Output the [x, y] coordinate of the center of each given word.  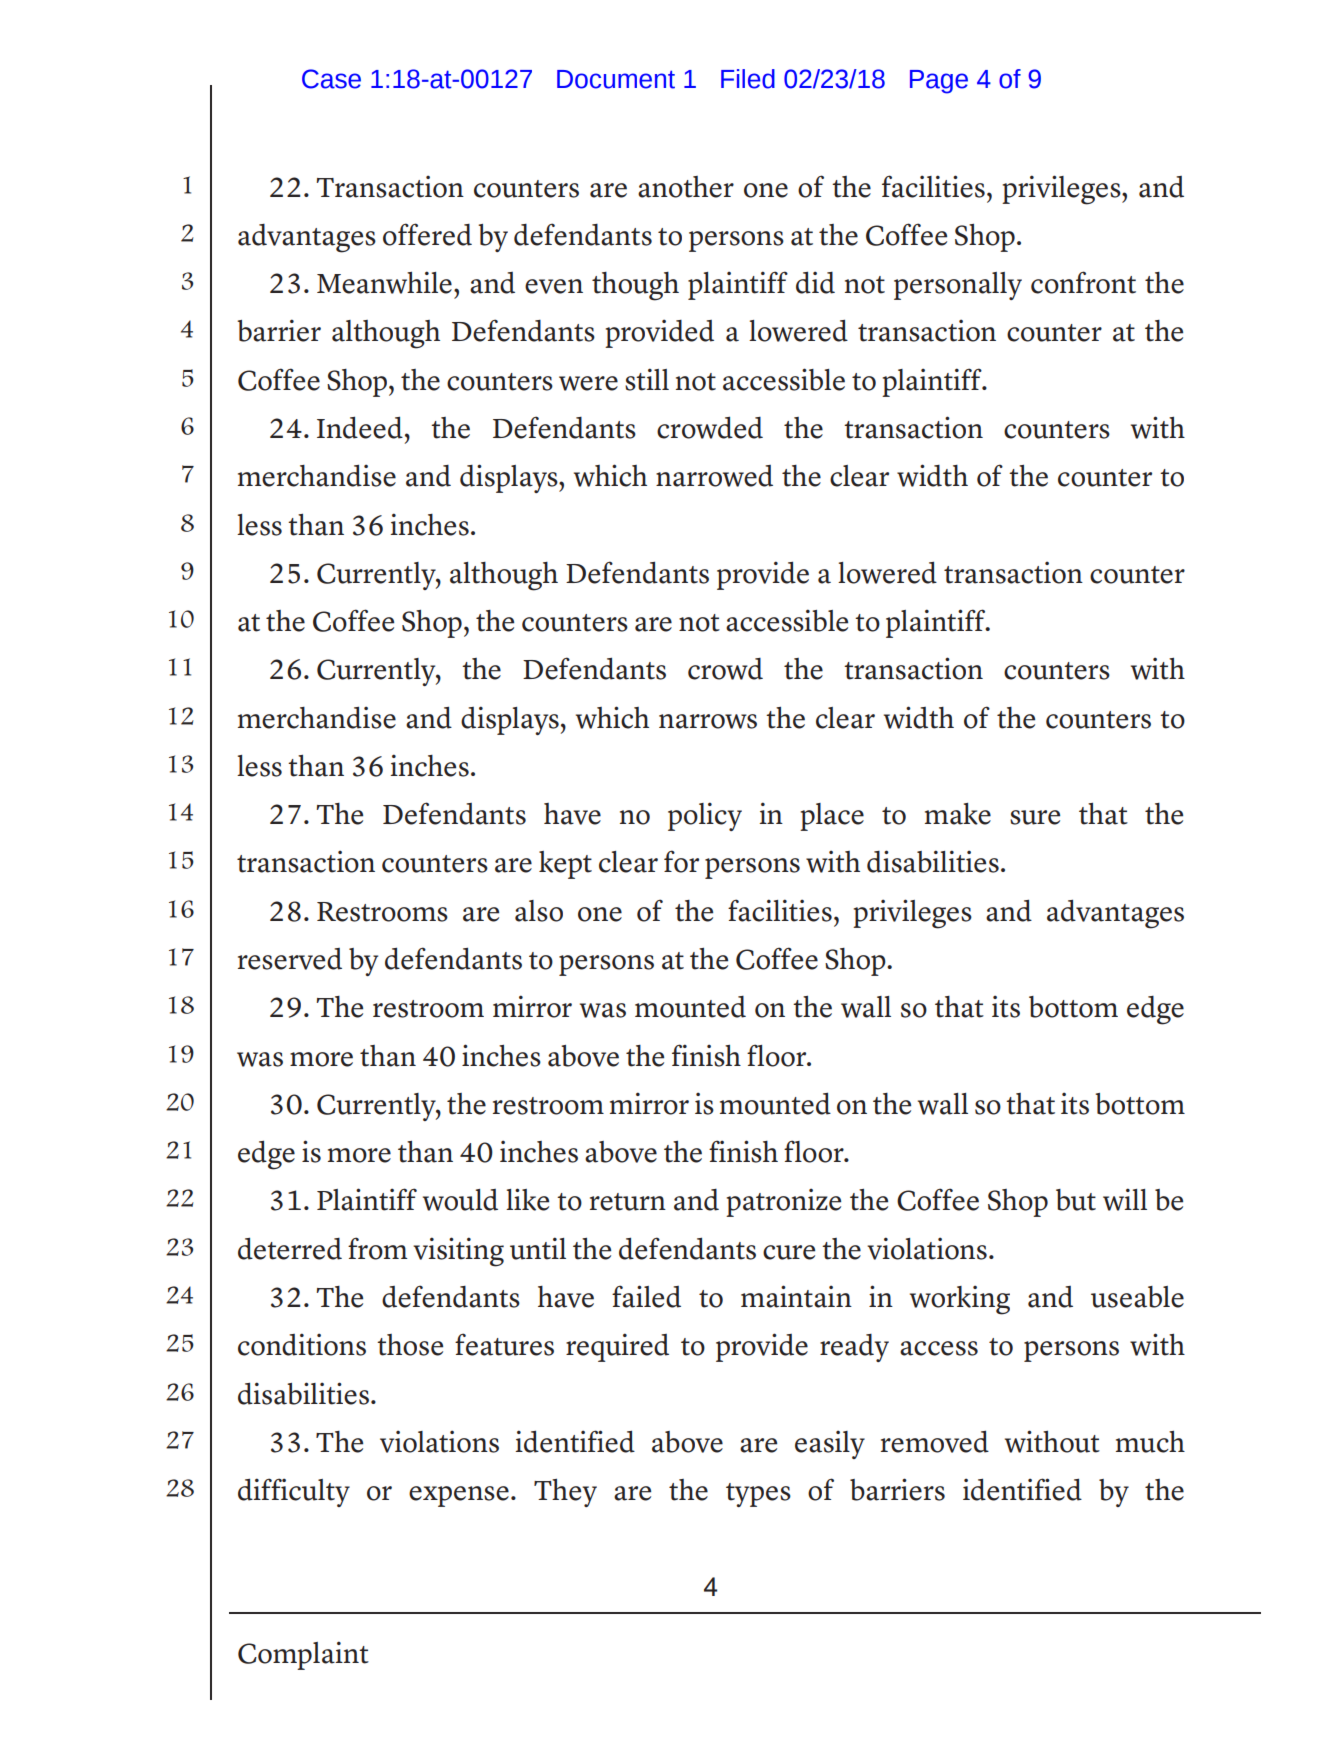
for [681, 861]
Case [331, 79]
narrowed [714, 476]
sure [1035, 817]
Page [939, 82]
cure [789, 1252]
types [758, 1495]
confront [1083, 282]
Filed [748, 79]
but [1076, 1200]
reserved [290, 959]
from [377, 1248]
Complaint [303, 1655]
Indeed [360, 427]
